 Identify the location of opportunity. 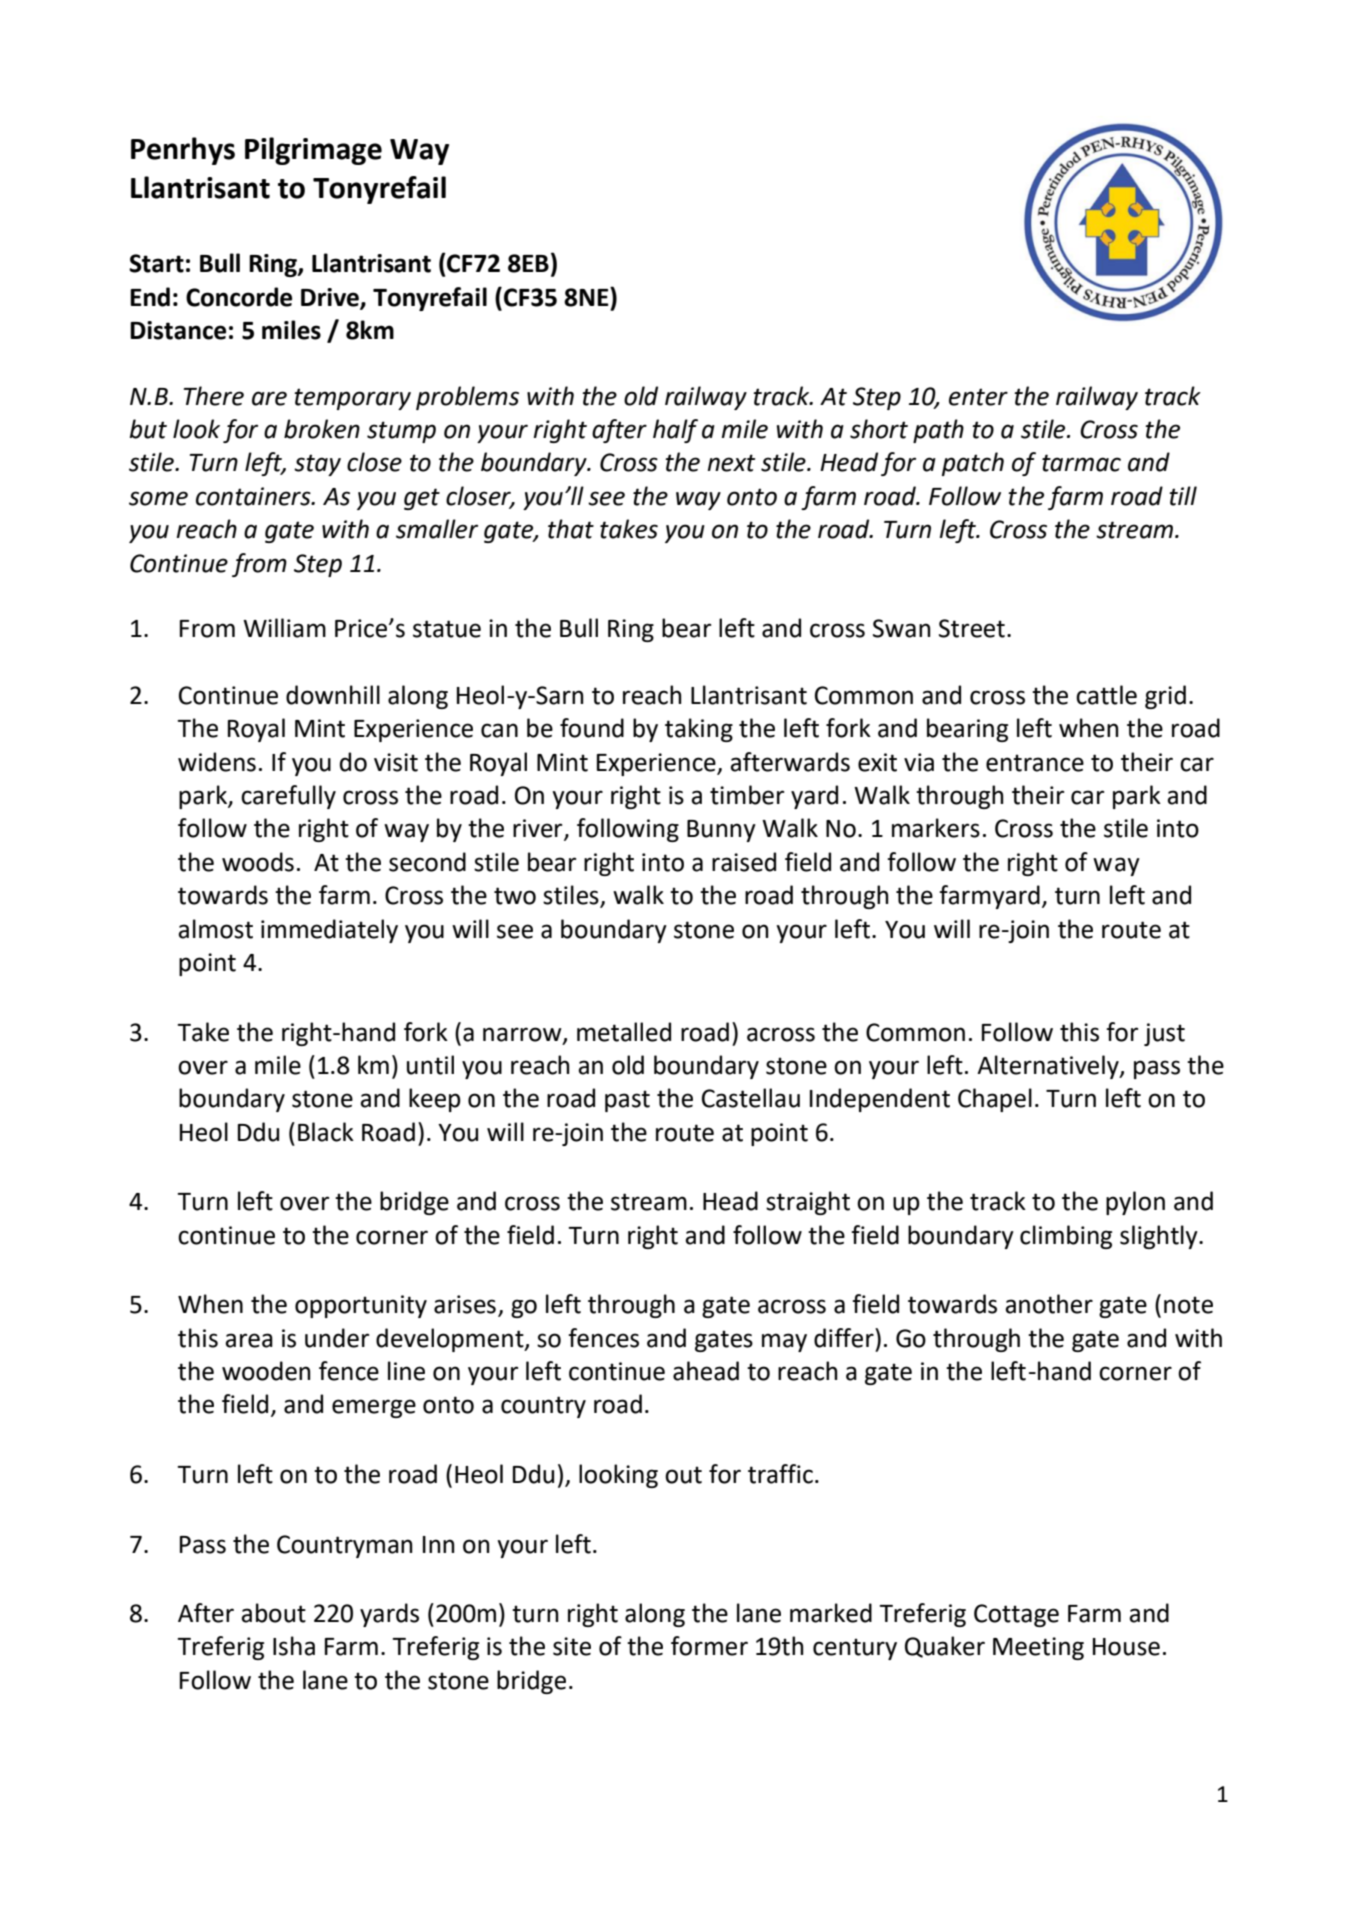
(361, 1306).
